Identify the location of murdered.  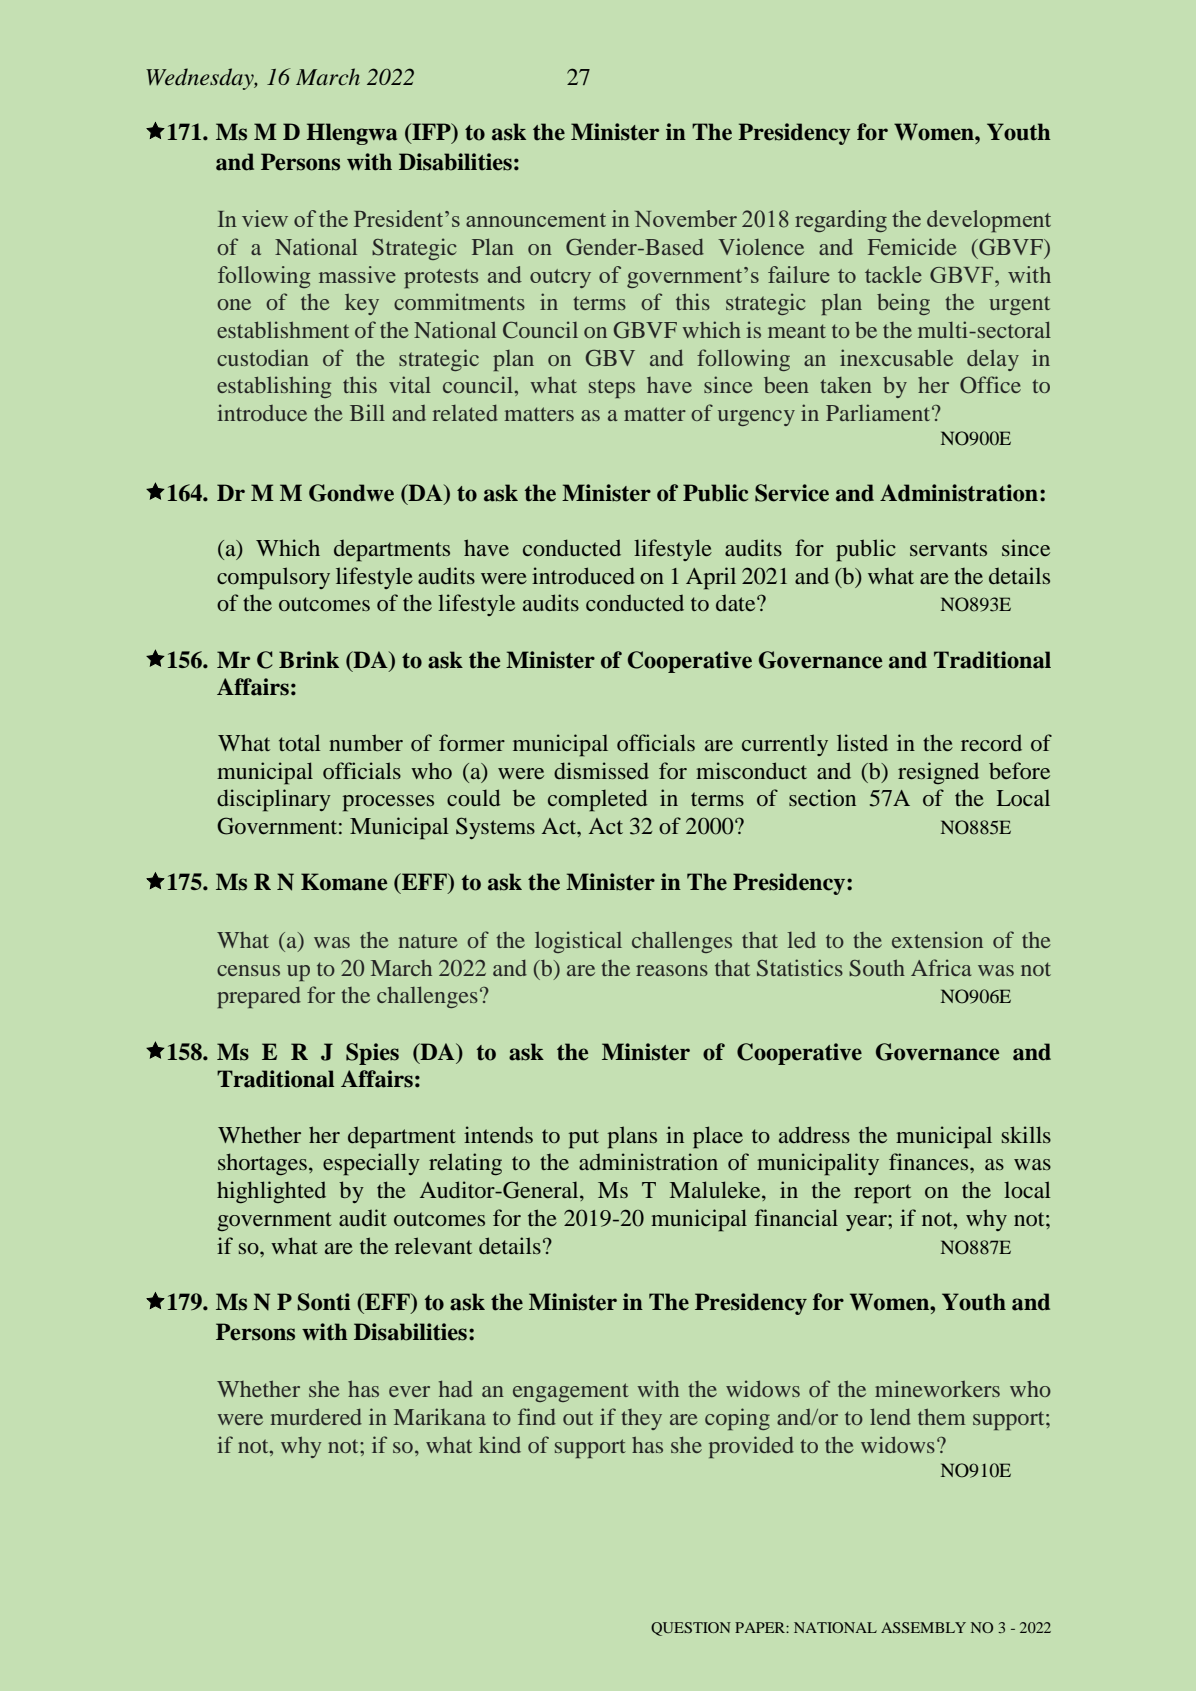
(316, 1416).
